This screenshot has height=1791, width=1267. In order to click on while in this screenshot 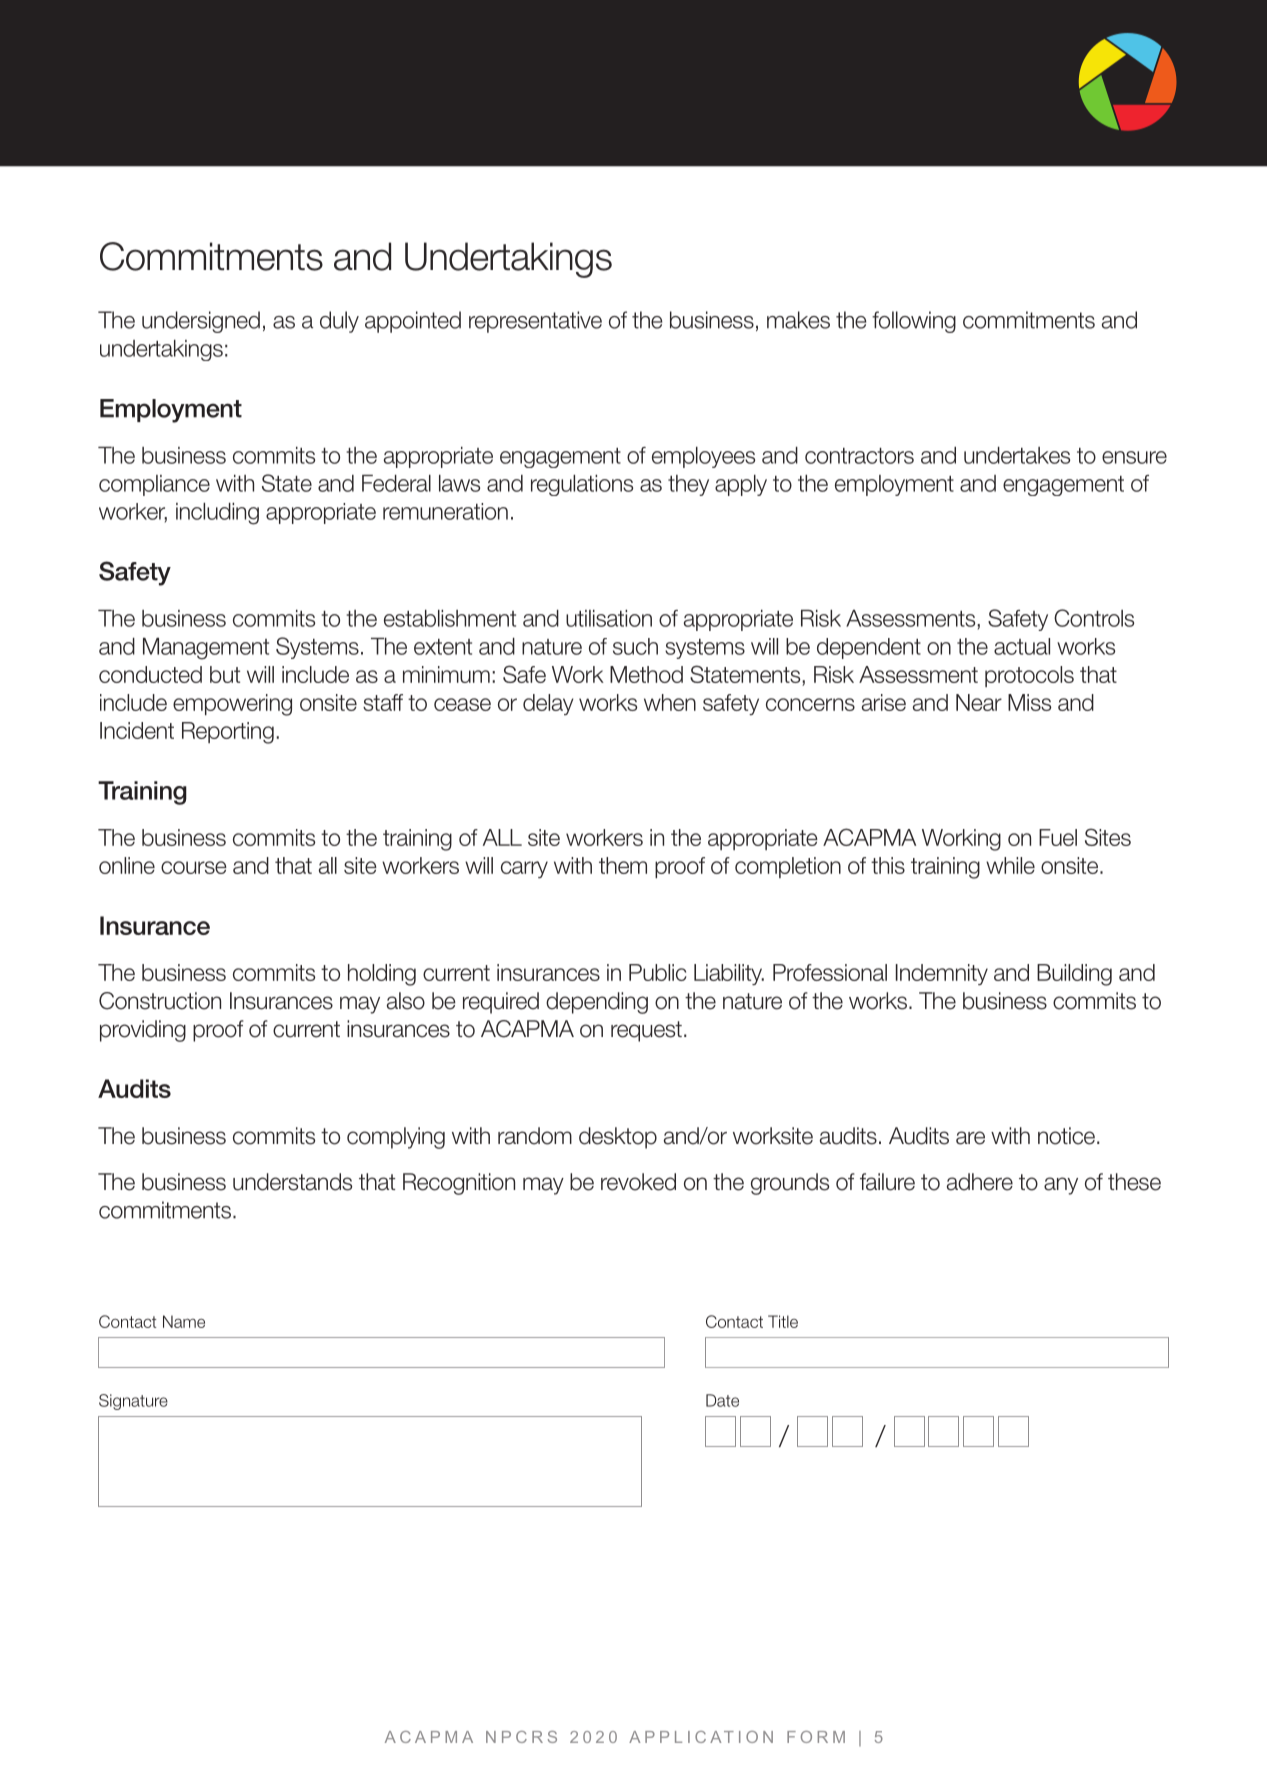, I will do `click(1010, 865)`.
